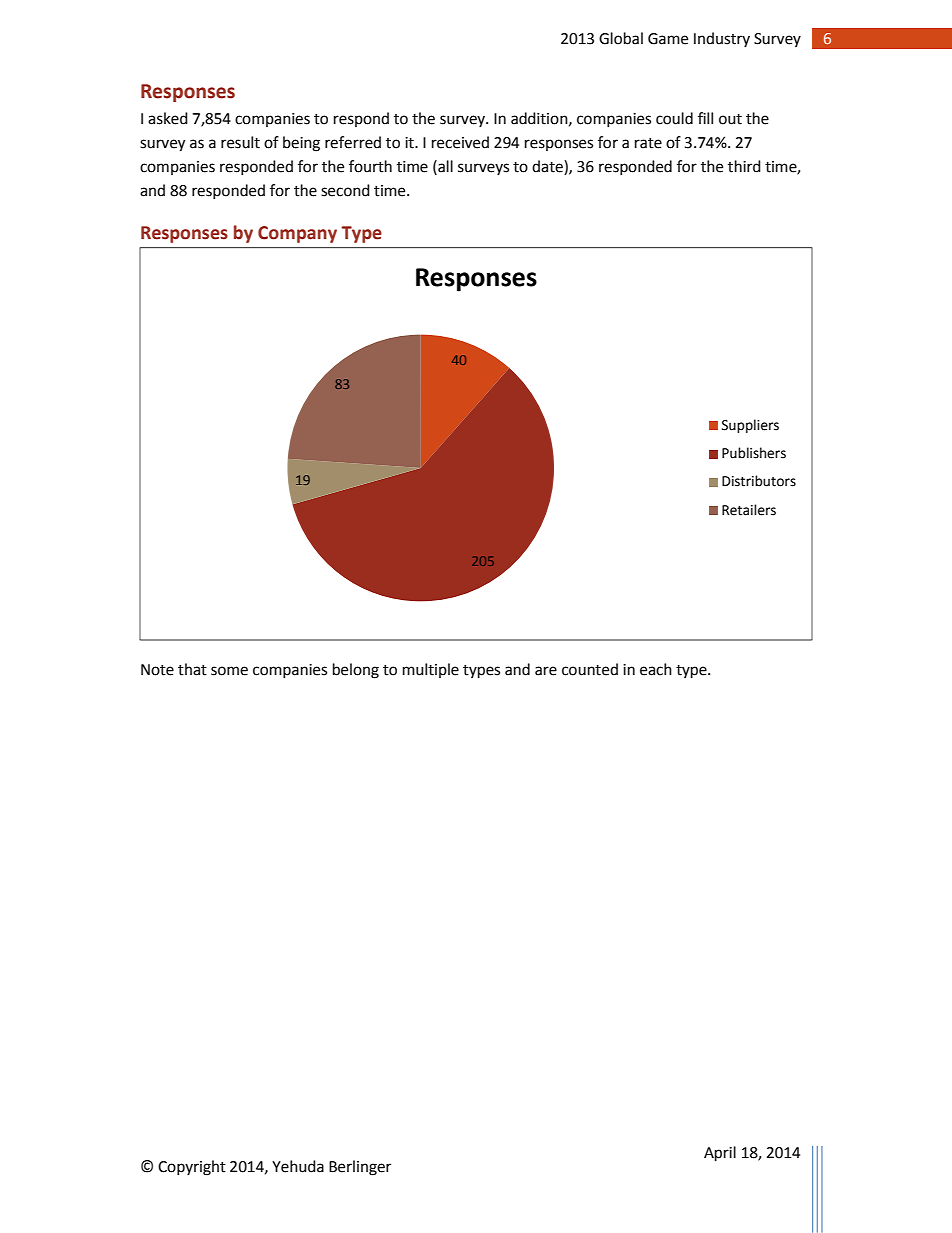 This page has width=952, height=1233. What do you see at coordinates (720, 1154) in the page?
I see `April` at bounding box center [720, 1154].
